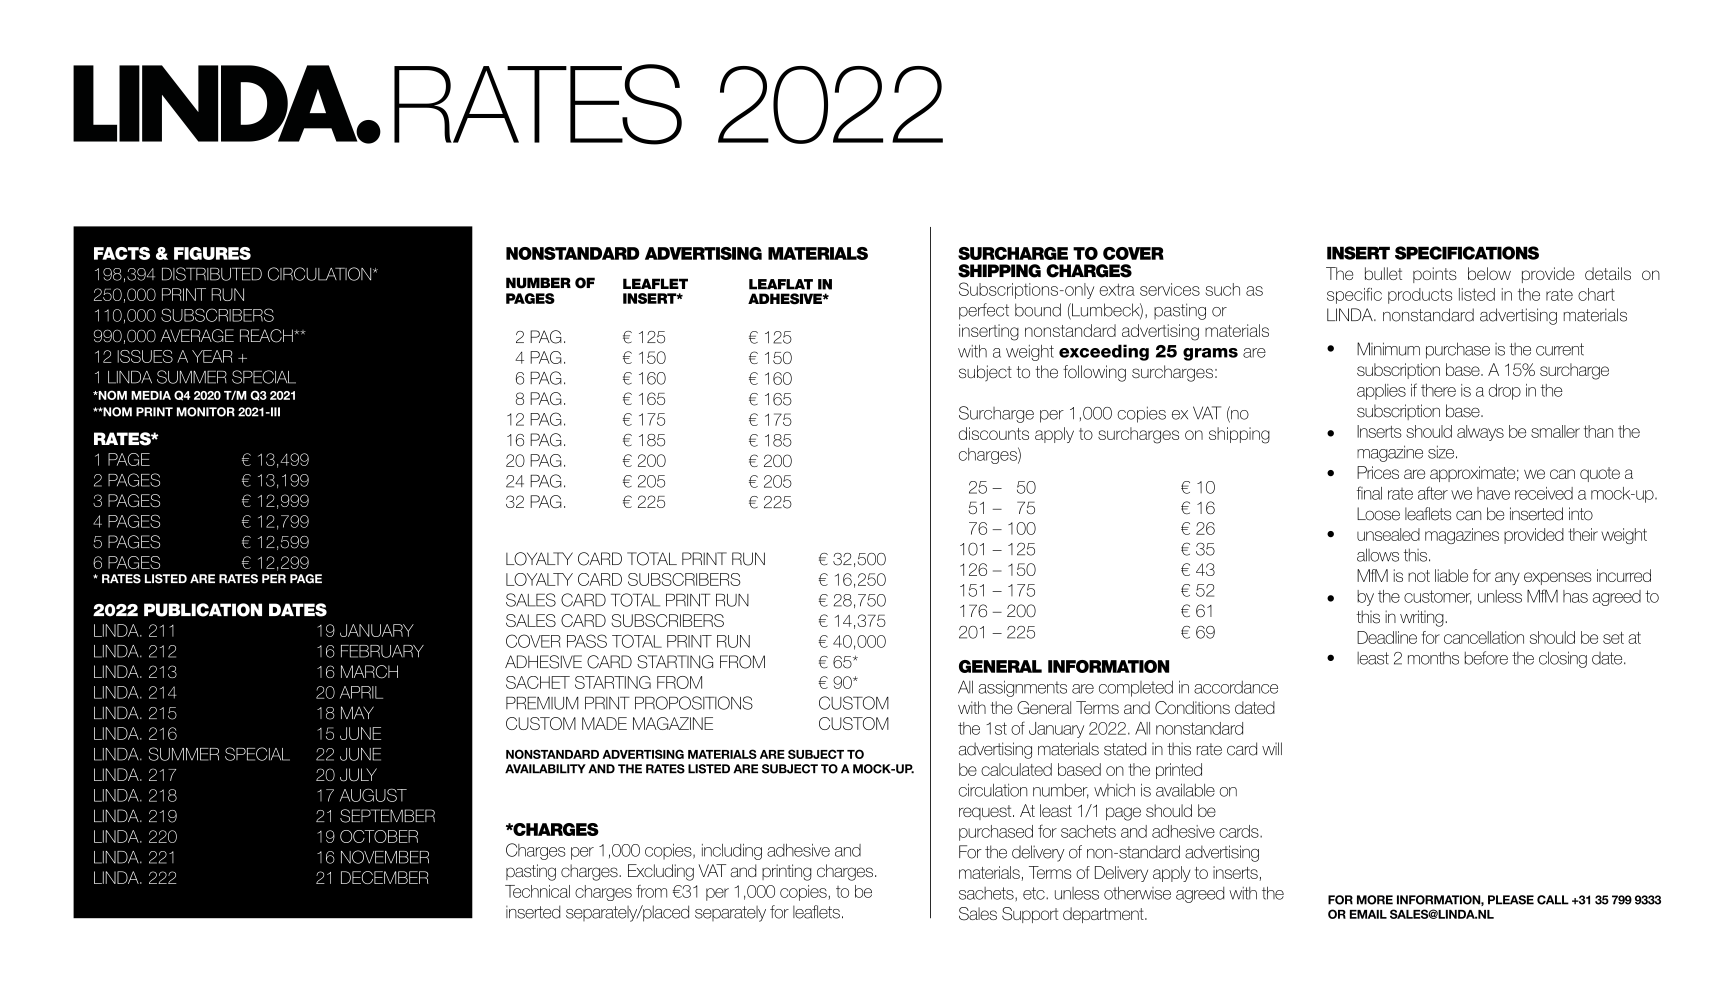  I want to click on MAY, so click(357, 712).
